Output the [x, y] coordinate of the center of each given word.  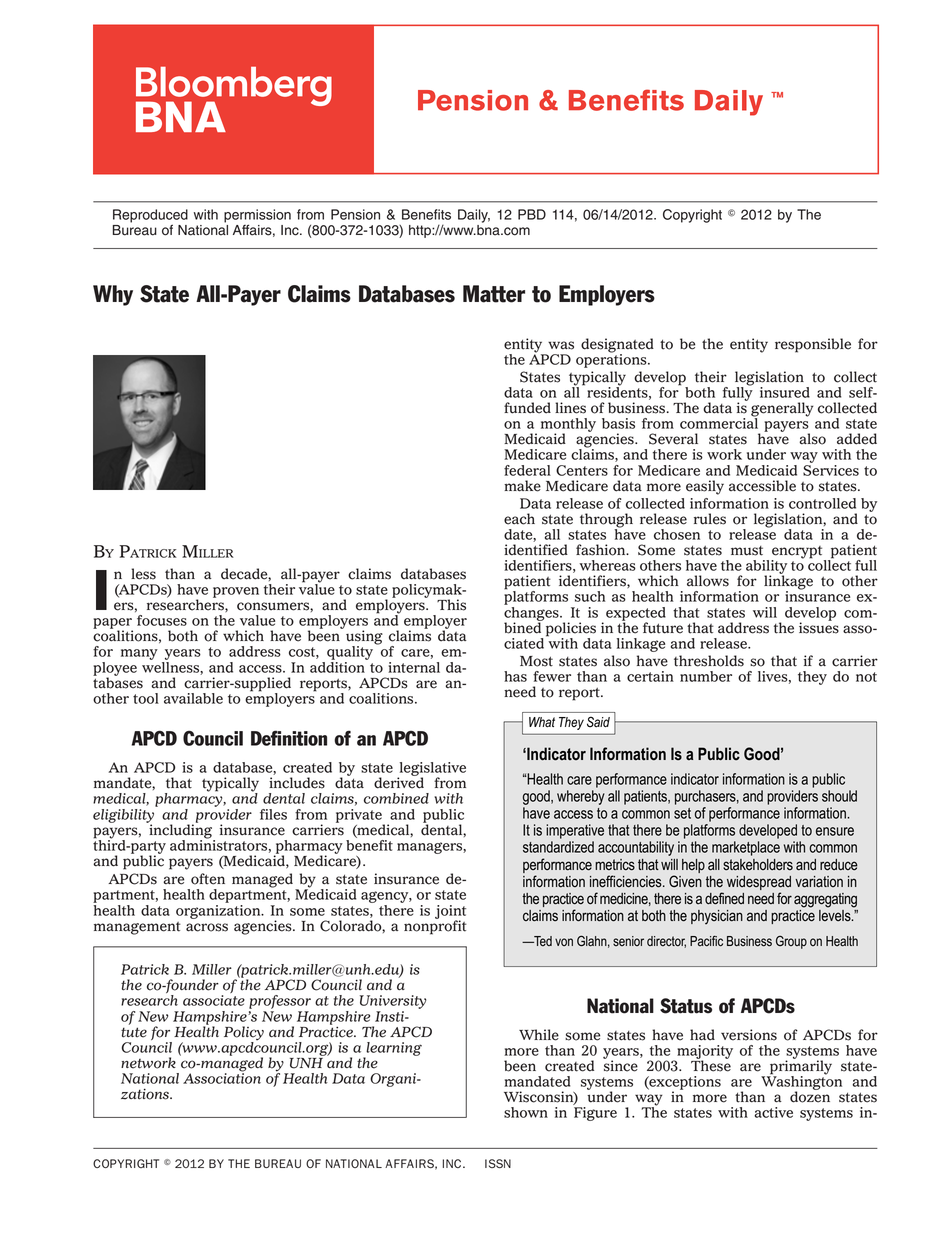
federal [527, 470]
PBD [532, 214]
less [143, 574]
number [706, 676]
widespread [759, 883]
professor [280, 1002]
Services [831, 469]
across [207, 927]
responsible [813, 345]
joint [450, 913]
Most [536, 661]
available [193, 698]
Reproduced [150, 217]
